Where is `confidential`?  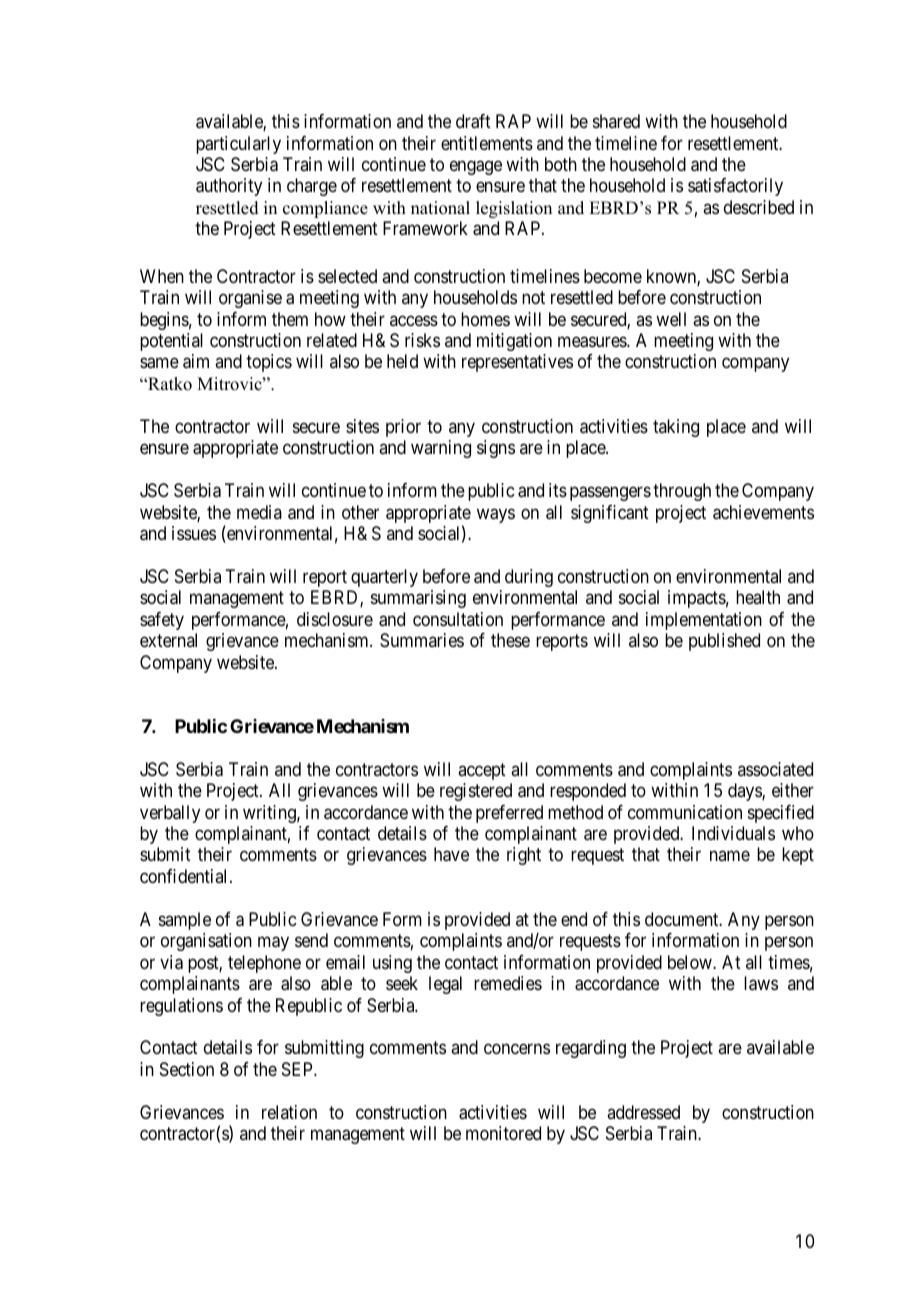 confidential is located at coordinates (185, 876).
